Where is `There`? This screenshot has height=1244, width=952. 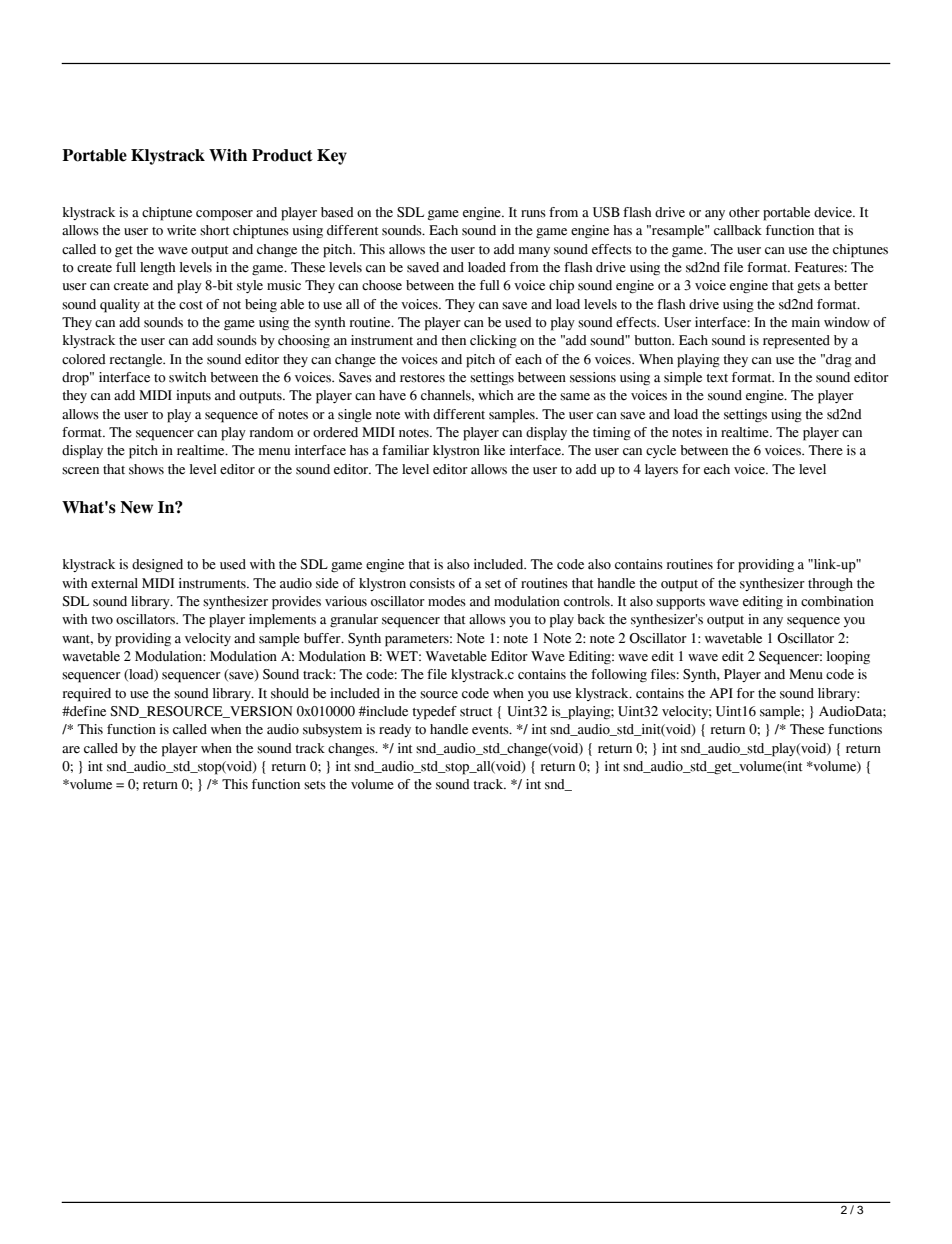
There is located at coordinates (826, 450).
